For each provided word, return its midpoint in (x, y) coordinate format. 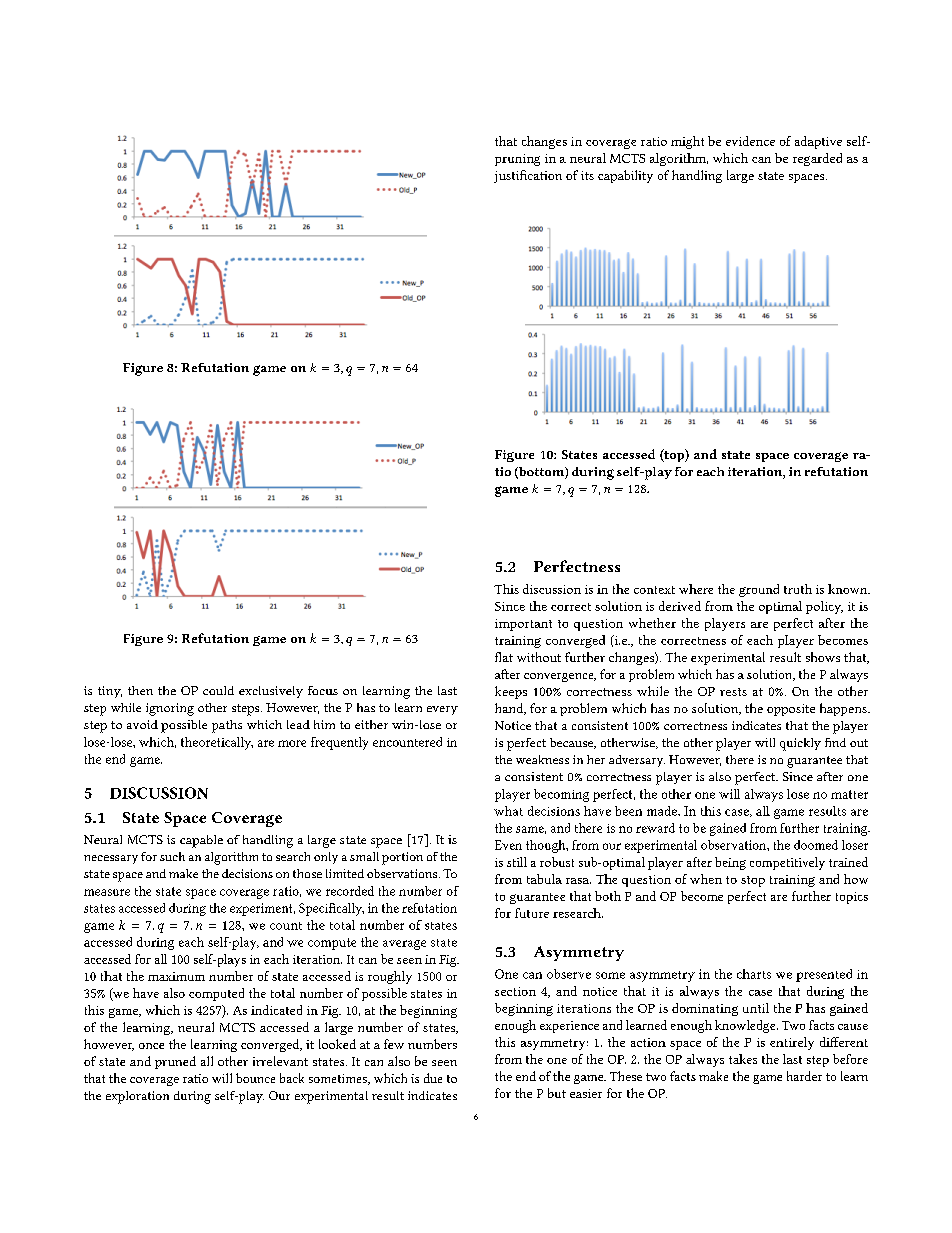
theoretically (217, 743)
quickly (800, 744)
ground (759, 590)
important (523, 625)
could (218, 690)
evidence (750, 141)
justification (528, 176)
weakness (542, 759)
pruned (175, 1062)
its (587, 175)
